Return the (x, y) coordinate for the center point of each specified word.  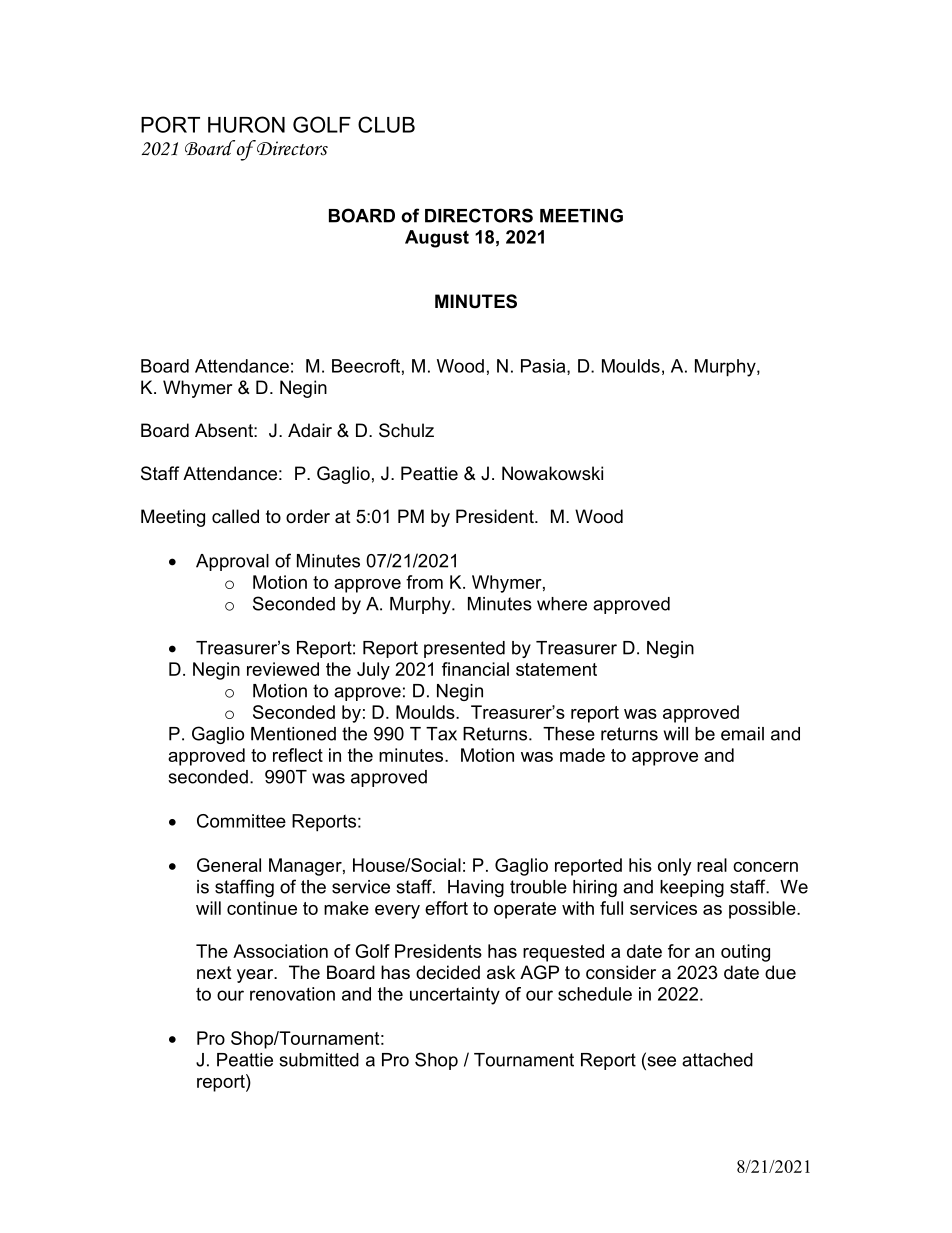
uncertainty (455, 996)
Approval (232, 562)
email (742, 734)
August (437, 239)
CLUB (386, 124)
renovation (292, 994)
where (562, 604)
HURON (246, 124)
